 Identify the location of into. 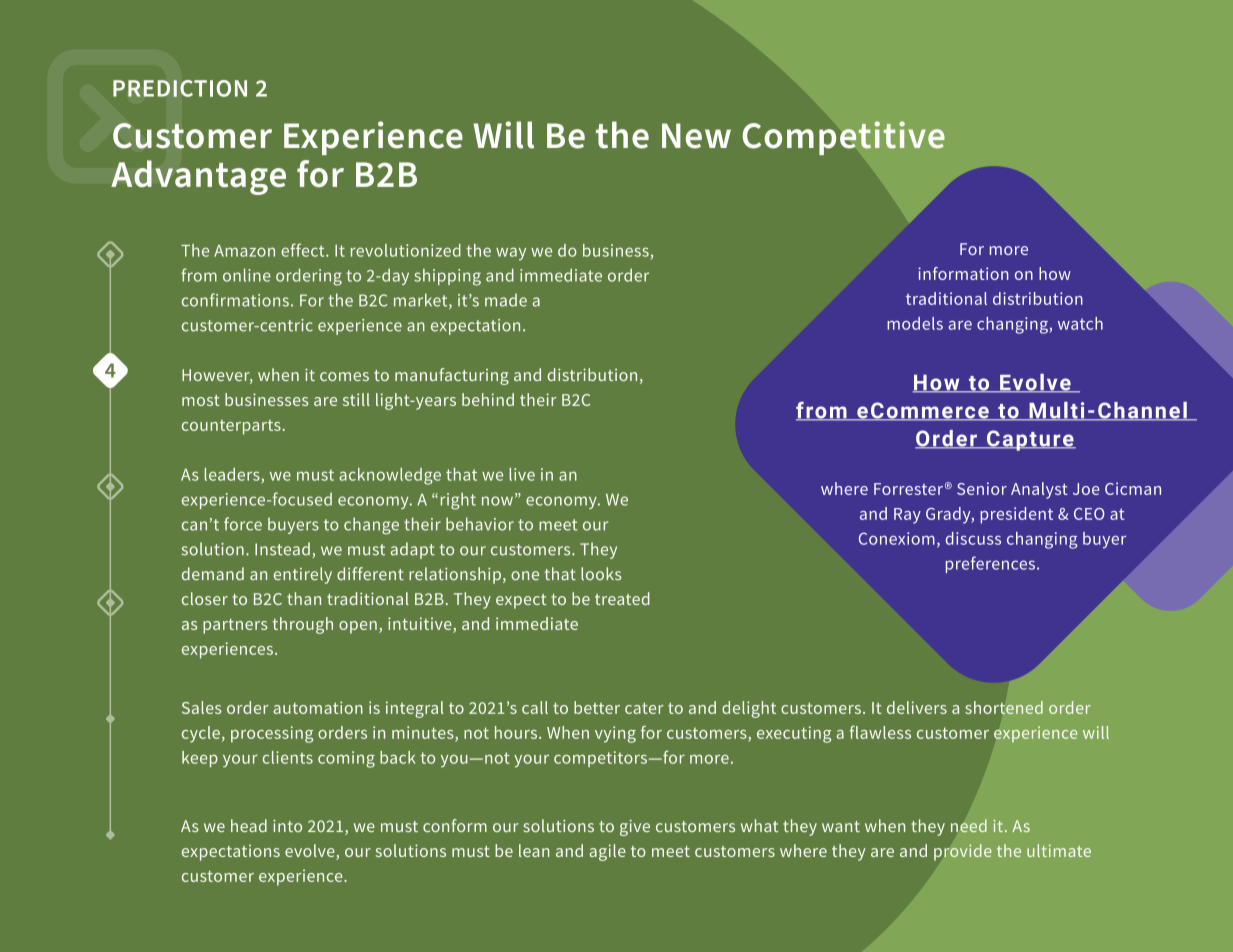
(287, 826).
